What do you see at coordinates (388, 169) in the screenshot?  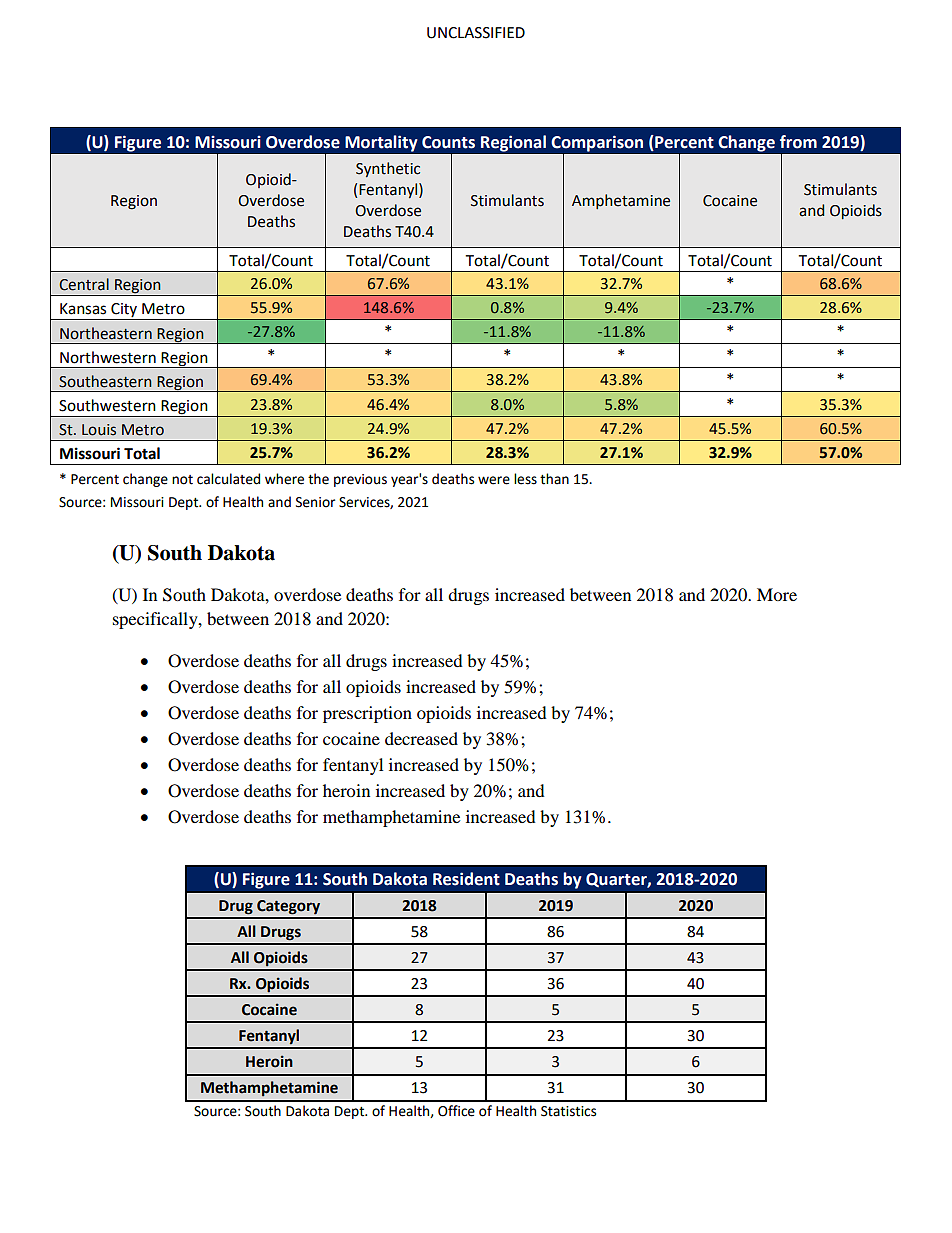 I see `Synthetic` at bounding box center [388, 169].
